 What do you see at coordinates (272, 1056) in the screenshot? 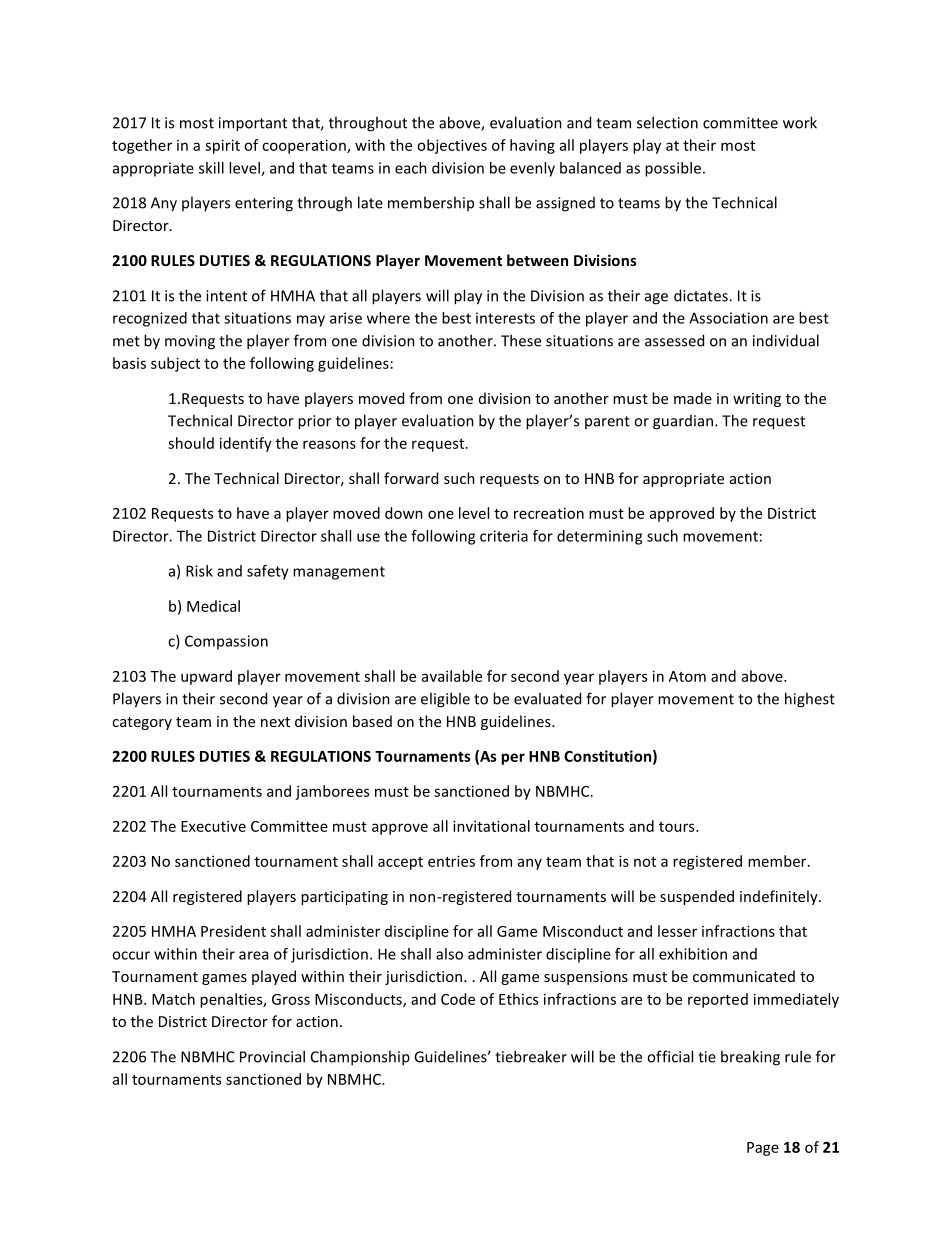
I see `Provincial` at bounding box center [272, 1056].
